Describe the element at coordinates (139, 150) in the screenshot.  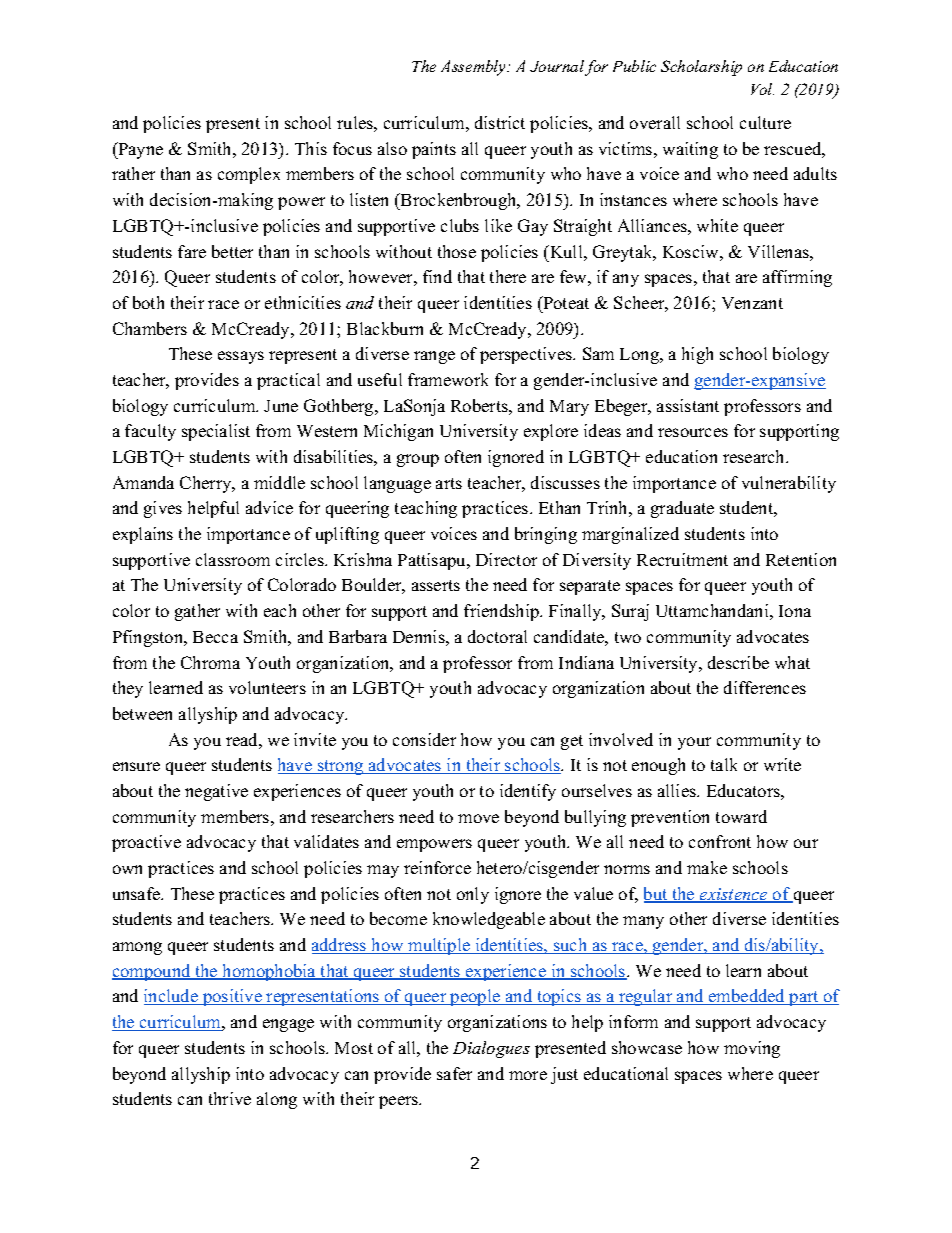
I see `Payne` at that location.
